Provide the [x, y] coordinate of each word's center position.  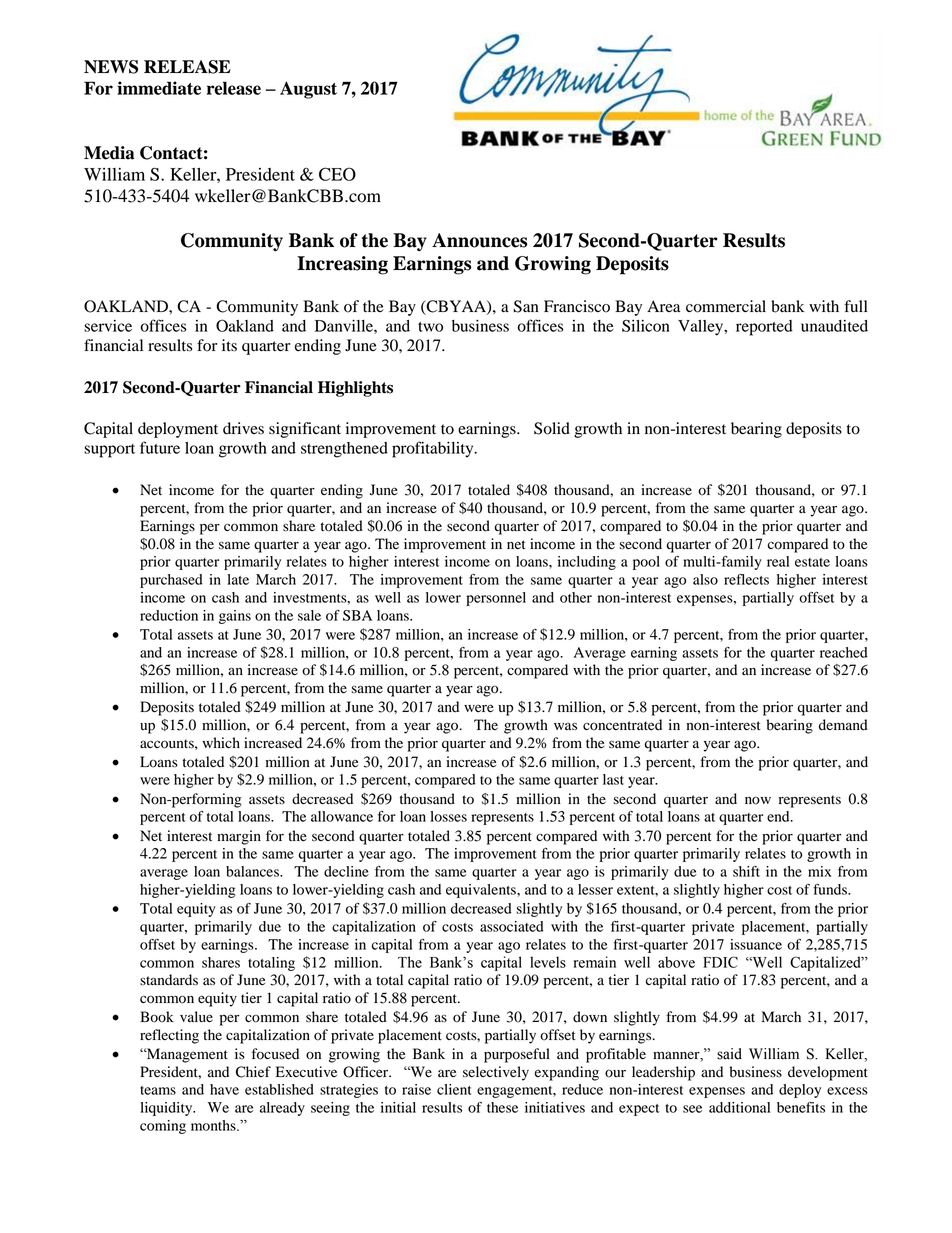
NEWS [111, 67]
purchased [171, 581]
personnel [496, 599]
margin [239, 837]
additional [739, 1107]
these [502, 1107]
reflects [746, 579]
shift [746, 871]
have [224, 1089]
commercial [726, 306]
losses [448, 816]
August [308, 90]
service [108, 326]
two [430, 327]
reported [764, 328]
